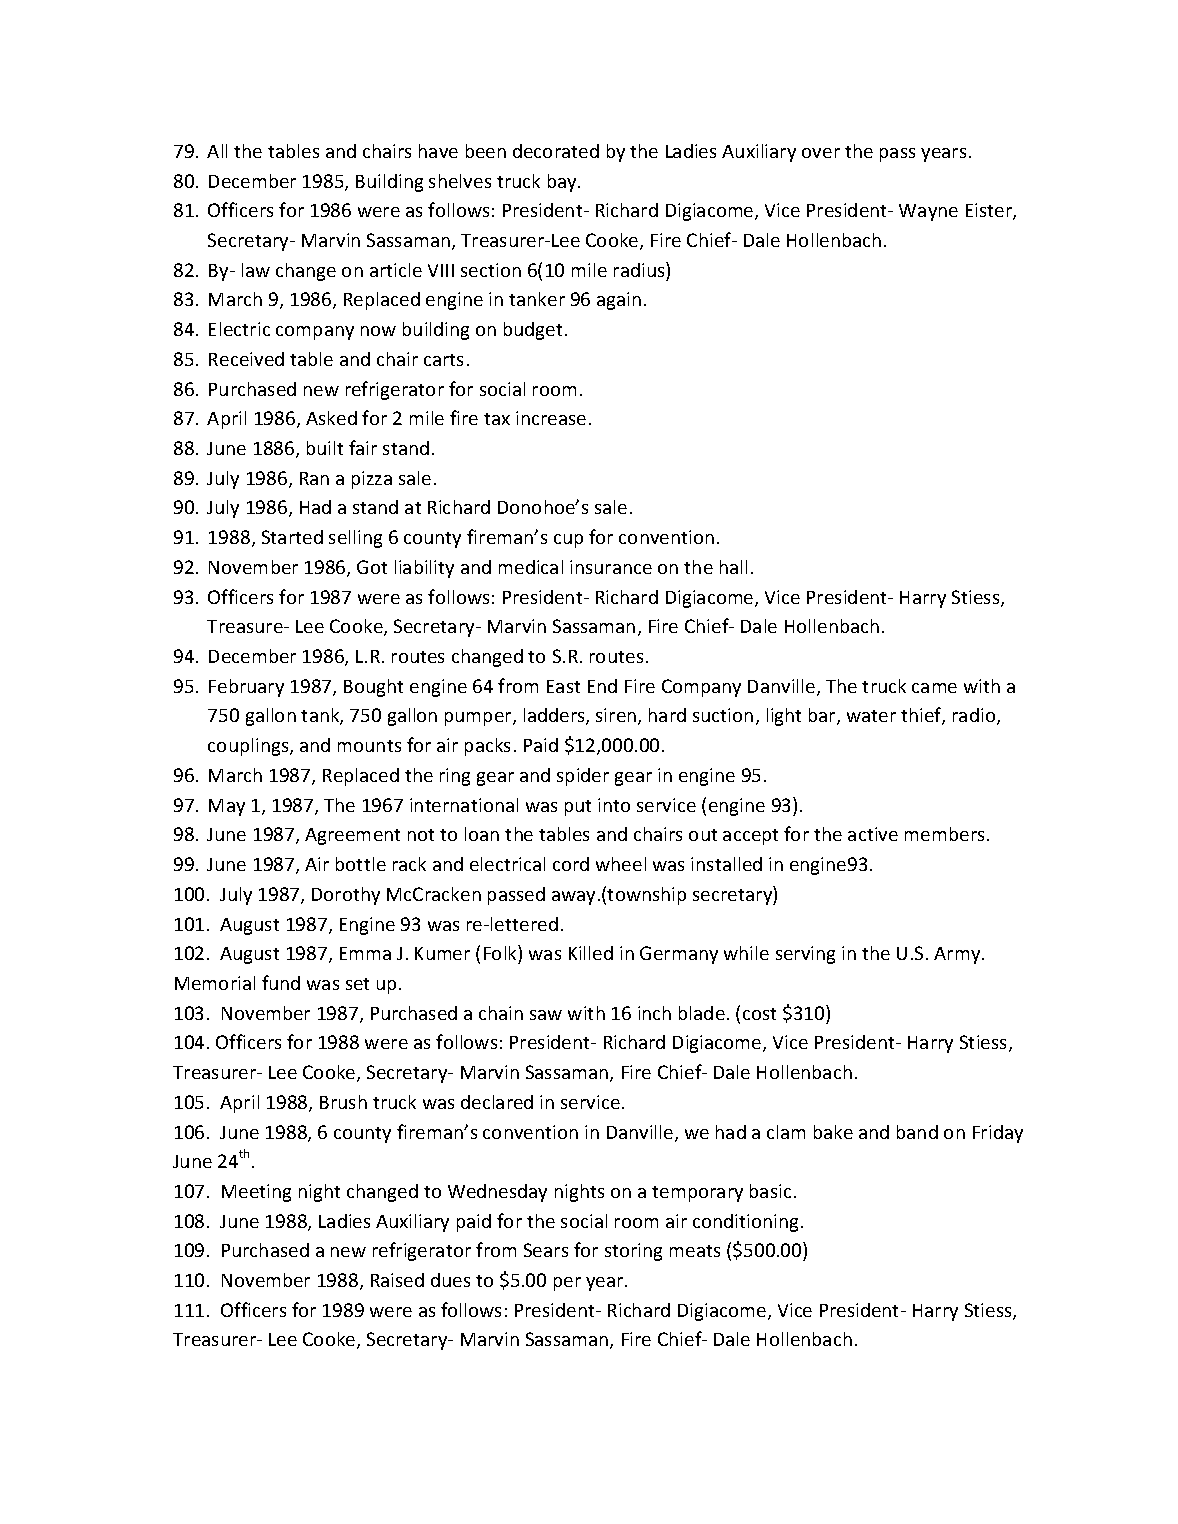 The height and width of the screenshot is (1524, 1178). What do you see at coordinates (372, 567) in the screenshot?
I see `Got` at bounding box center [372, 567].
